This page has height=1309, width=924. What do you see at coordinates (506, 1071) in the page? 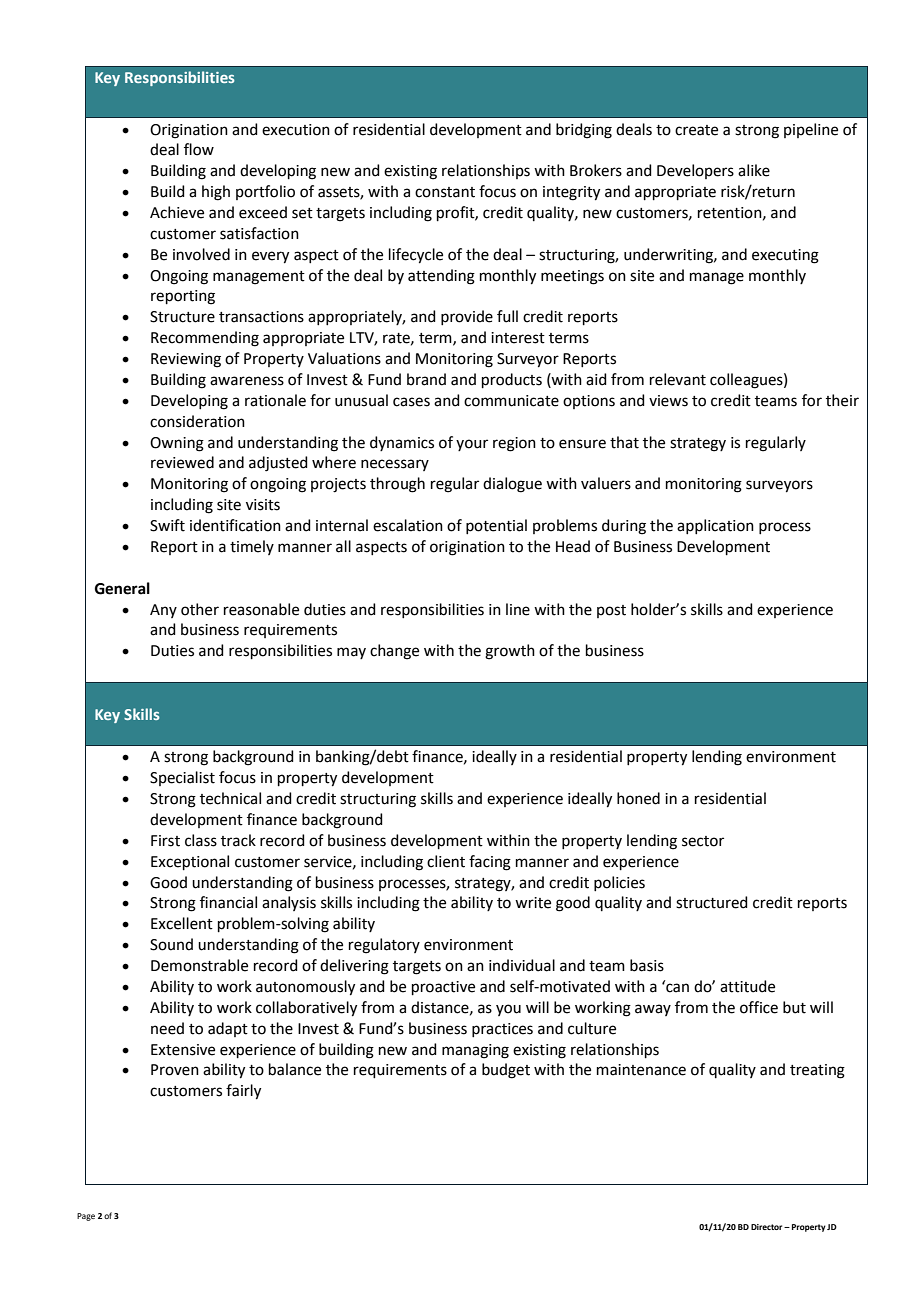
I see `budget` at bounding box center [506, 1071].
